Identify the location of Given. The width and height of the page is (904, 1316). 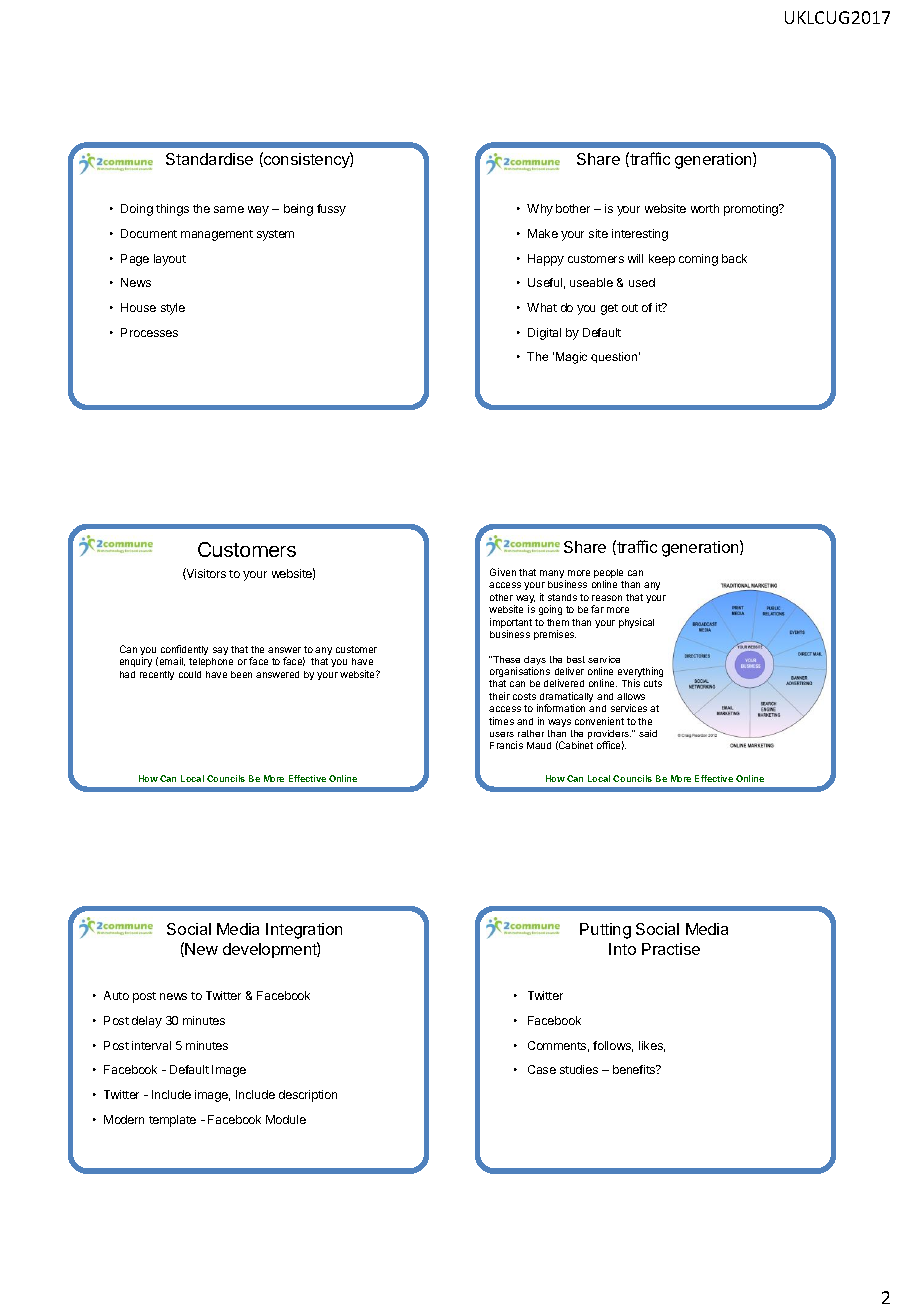
(503, 572).
